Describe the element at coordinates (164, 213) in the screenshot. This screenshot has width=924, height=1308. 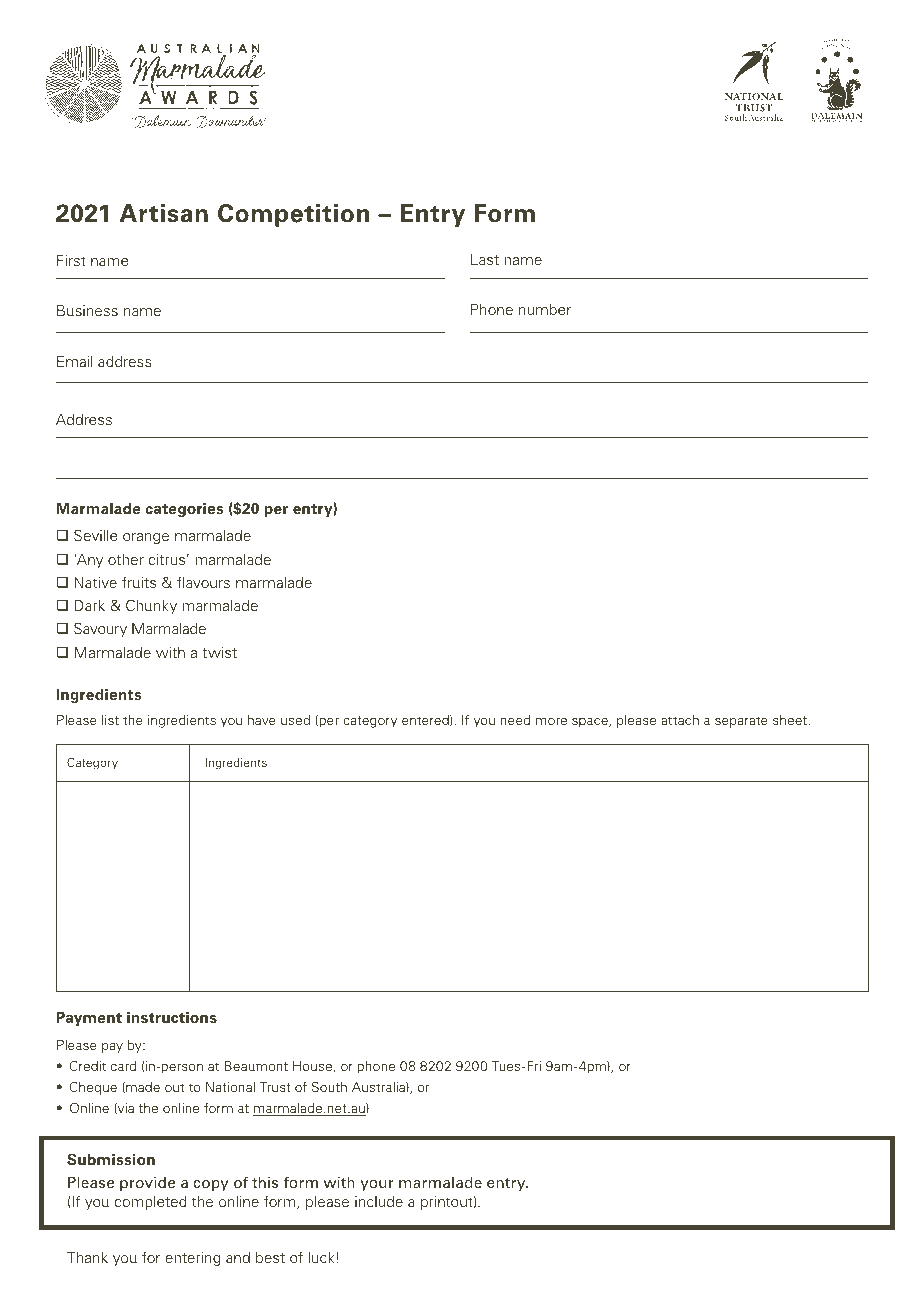
I see `Artisan` at that location.
